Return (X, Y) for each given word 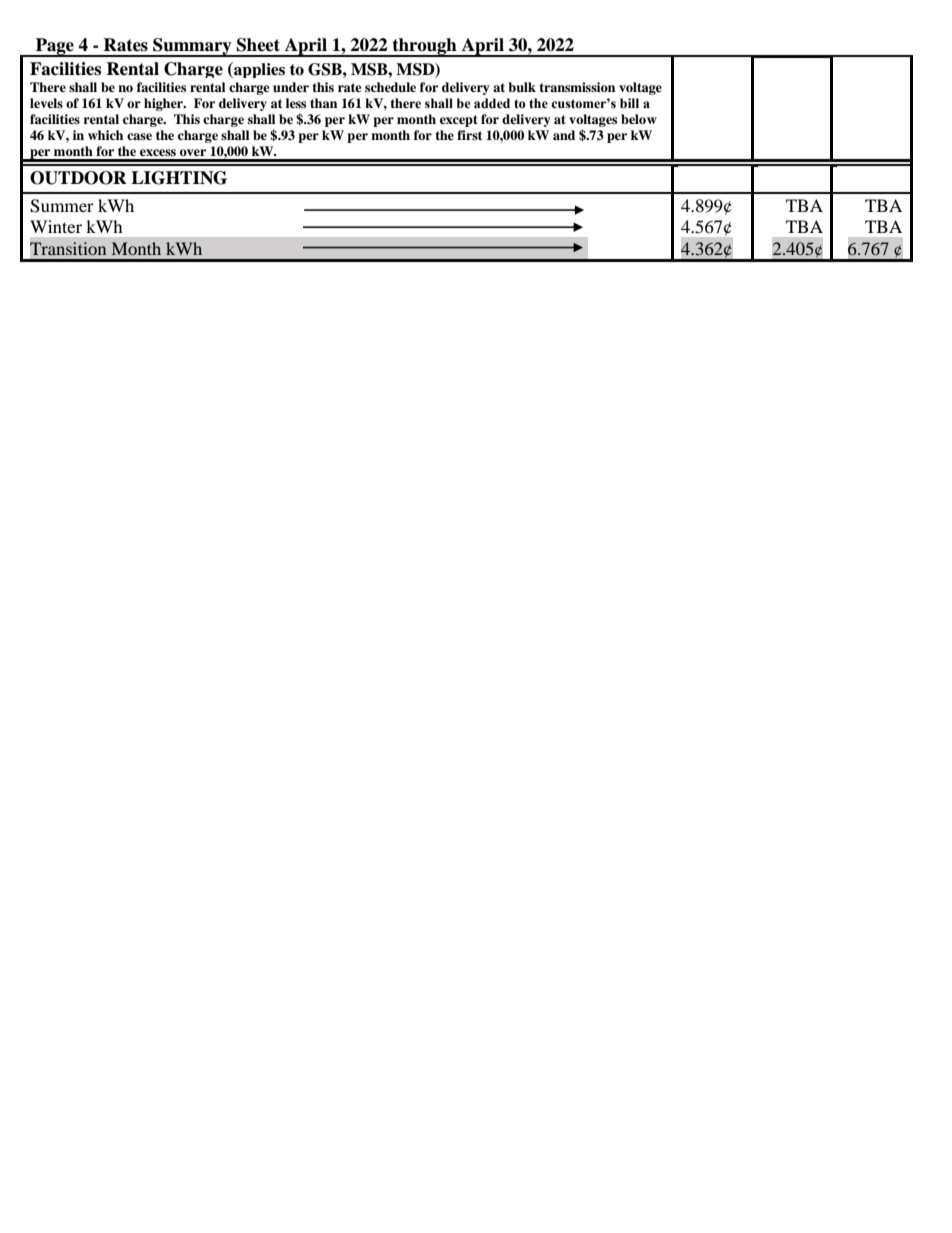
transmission (577, 87)
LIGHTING (179, 178)
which (105, 135)
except (459, 121)
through (425, 47)
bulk (522, 87)
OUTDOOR (78, 178)
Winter (56, 226)
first (469, 135)
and (564, 135)
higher (165, 104)
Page (55, 47)
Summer (62, 206)
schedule (390, 87)
